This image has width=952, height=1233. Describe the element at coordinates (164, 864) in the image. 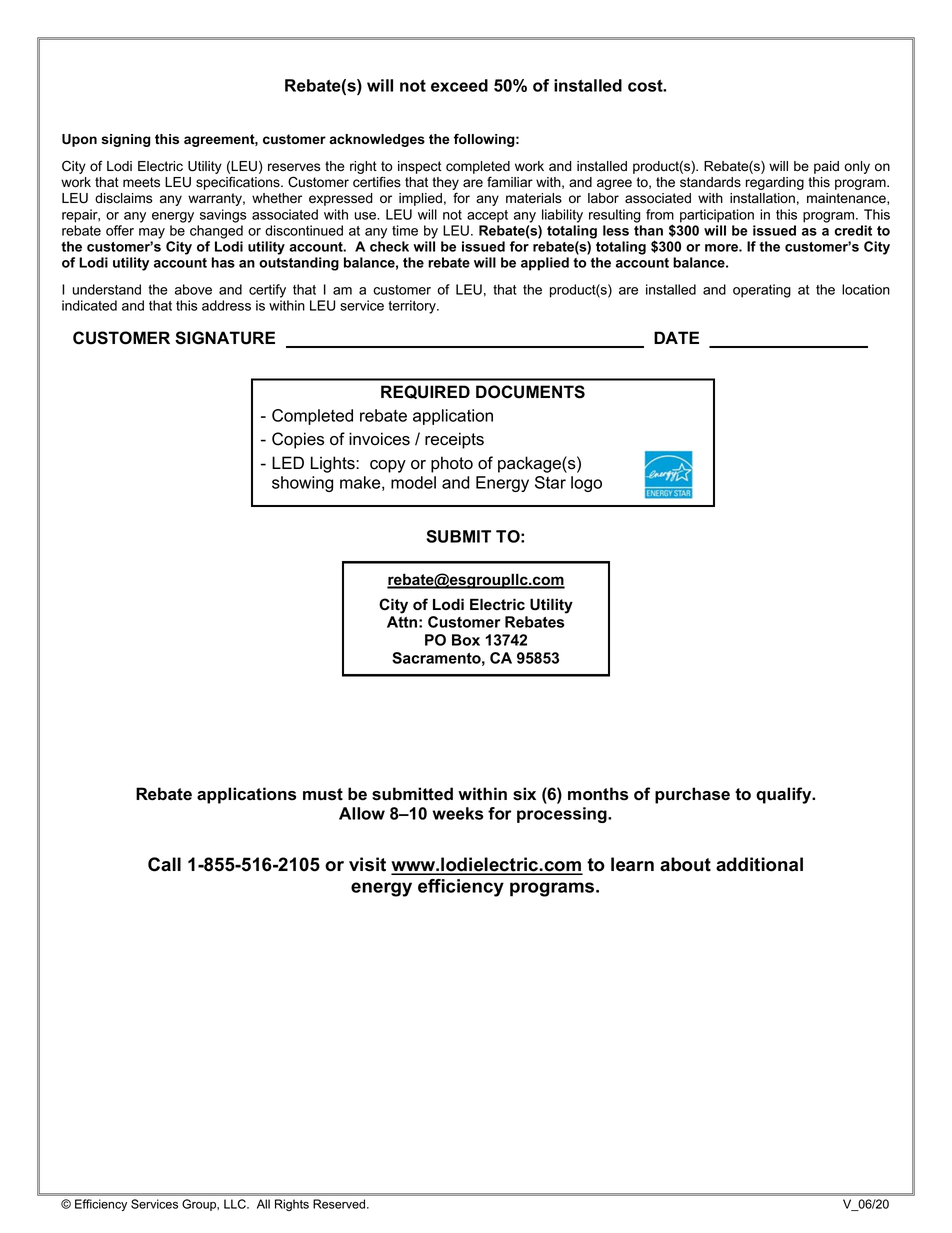

I see `Call` at that location.
